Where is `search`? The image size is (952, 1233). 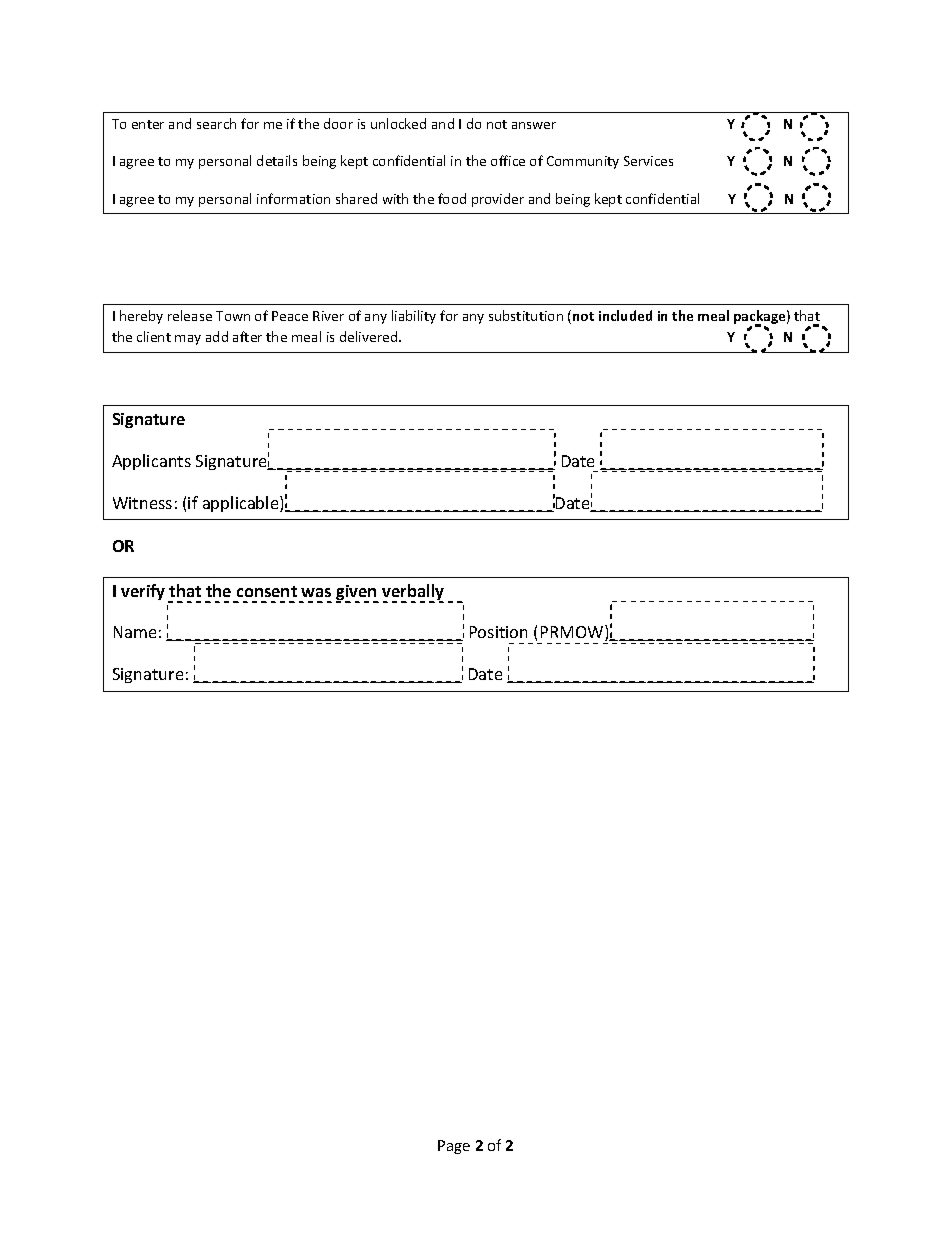
search is located at coordinates (216, 123).
